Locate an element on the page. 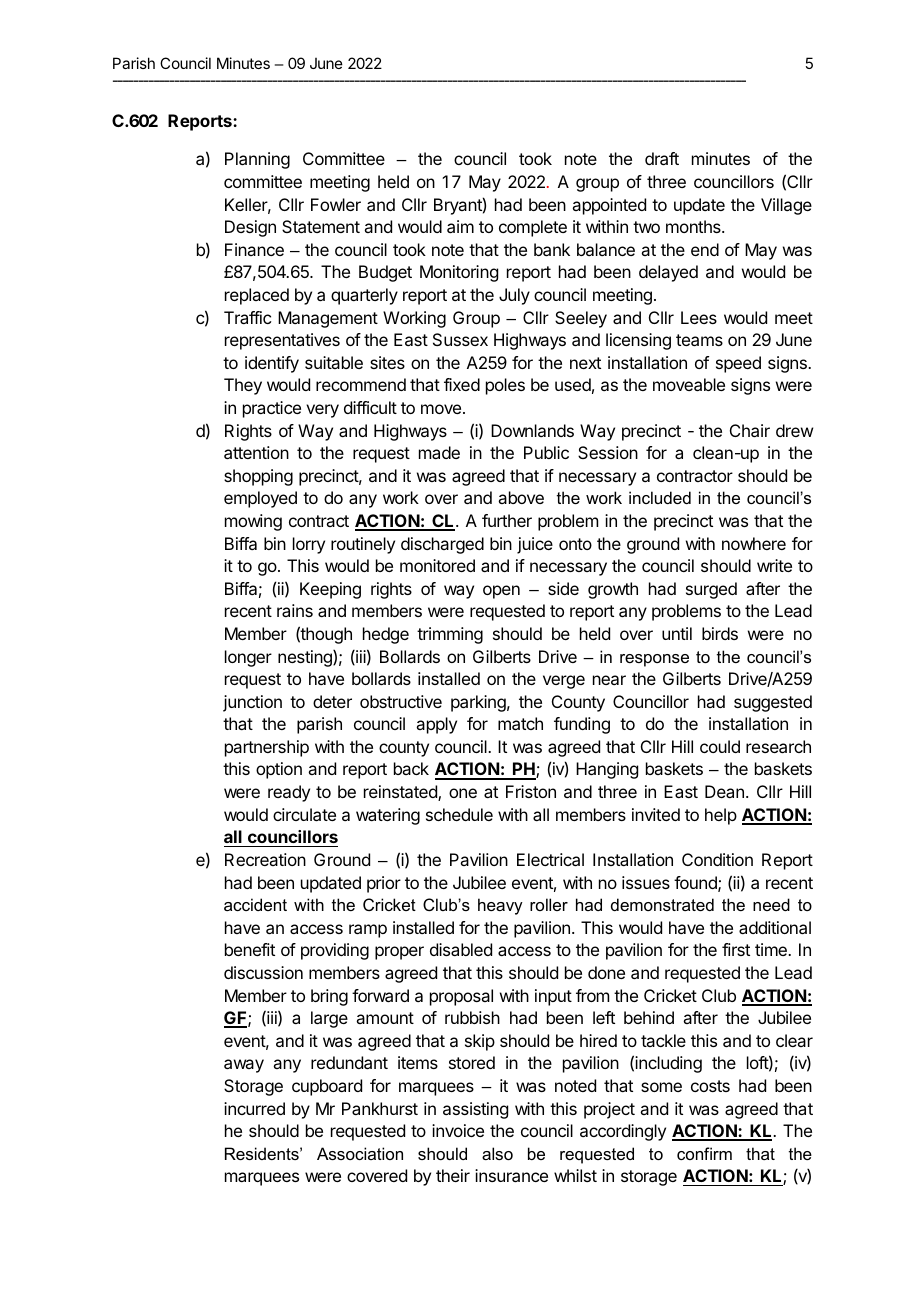 Image resolution: width=924 pixels, height=1308 pixels. months is located at coordinates (694, 226).
